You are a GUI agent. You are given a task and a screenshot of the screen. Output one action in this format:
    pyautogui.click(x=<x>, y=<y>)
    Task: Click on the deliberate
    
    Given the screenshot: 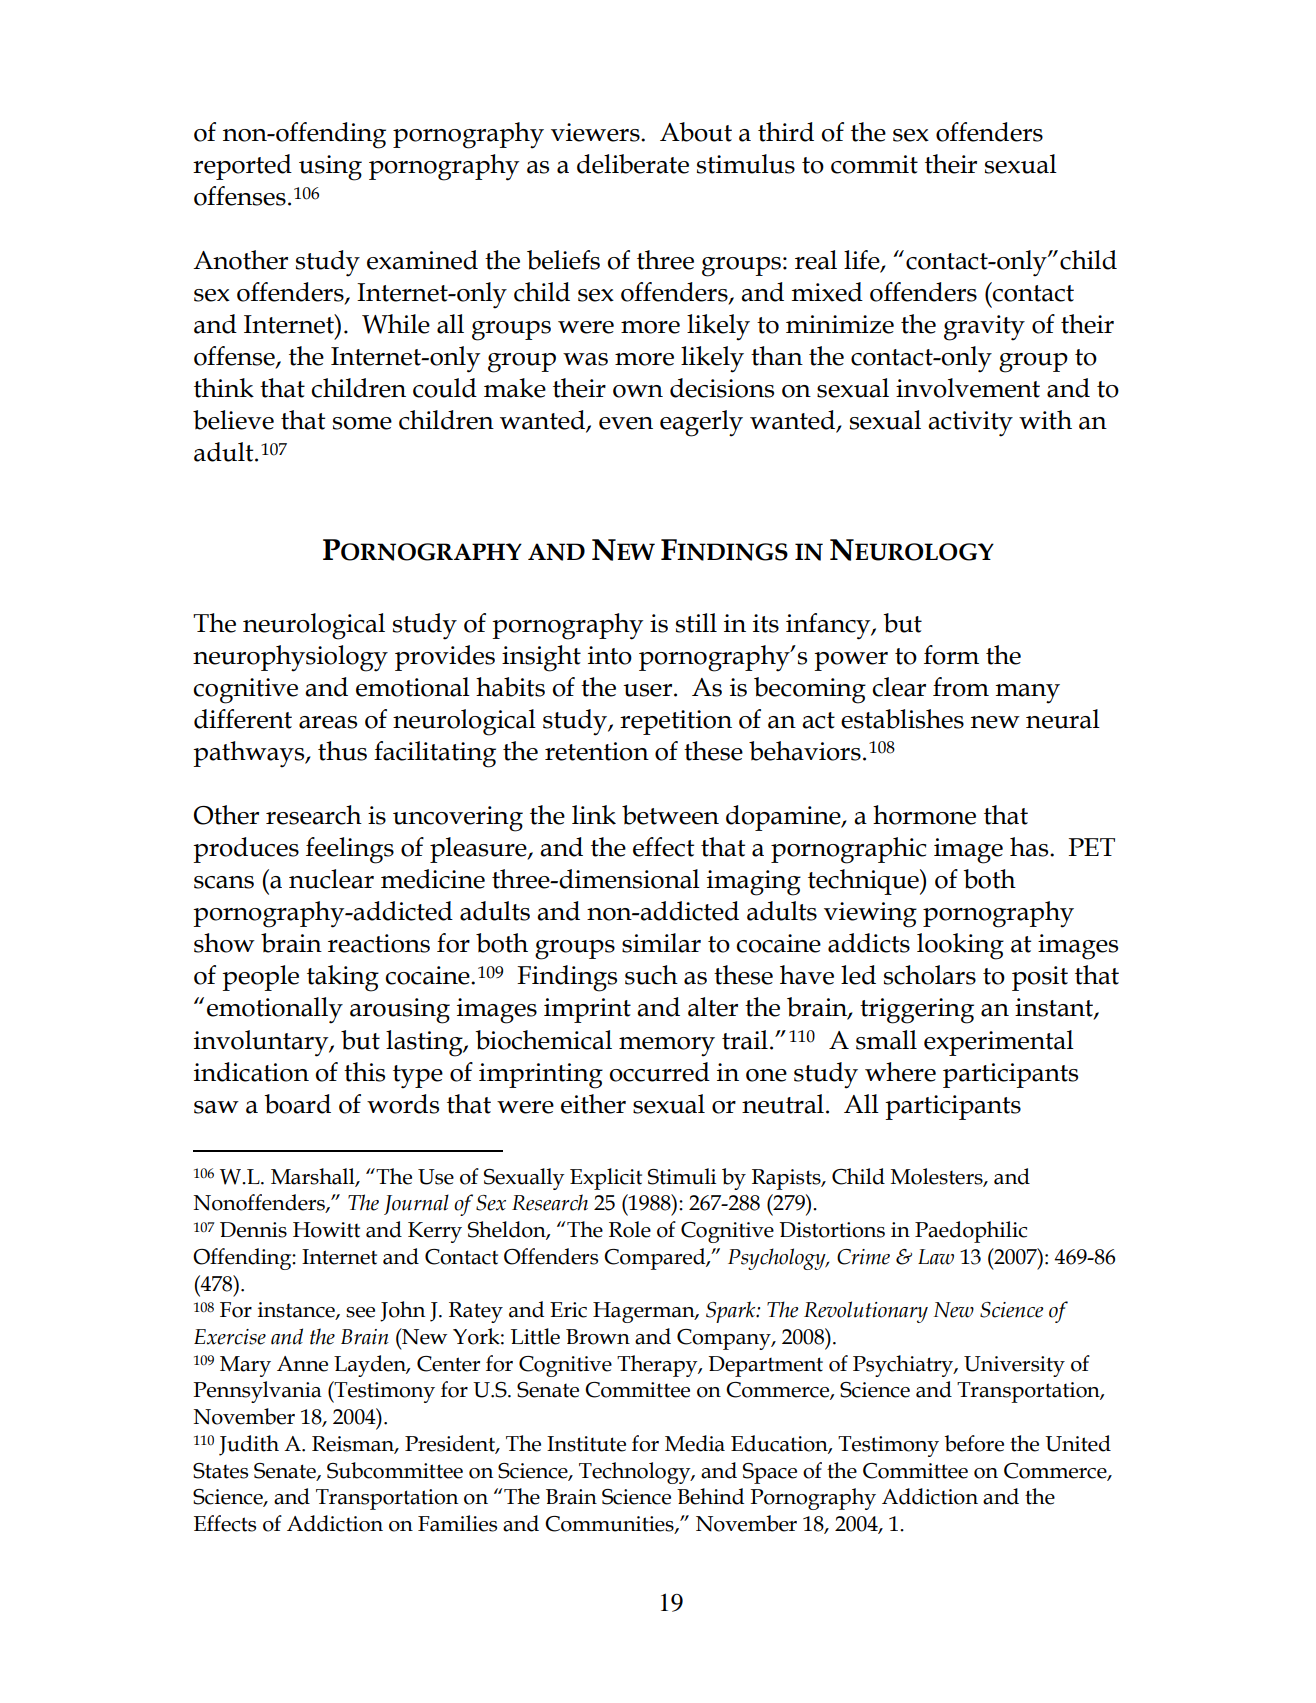 What is the action you would take?
    pyautogui.click(x=633, y=164)
